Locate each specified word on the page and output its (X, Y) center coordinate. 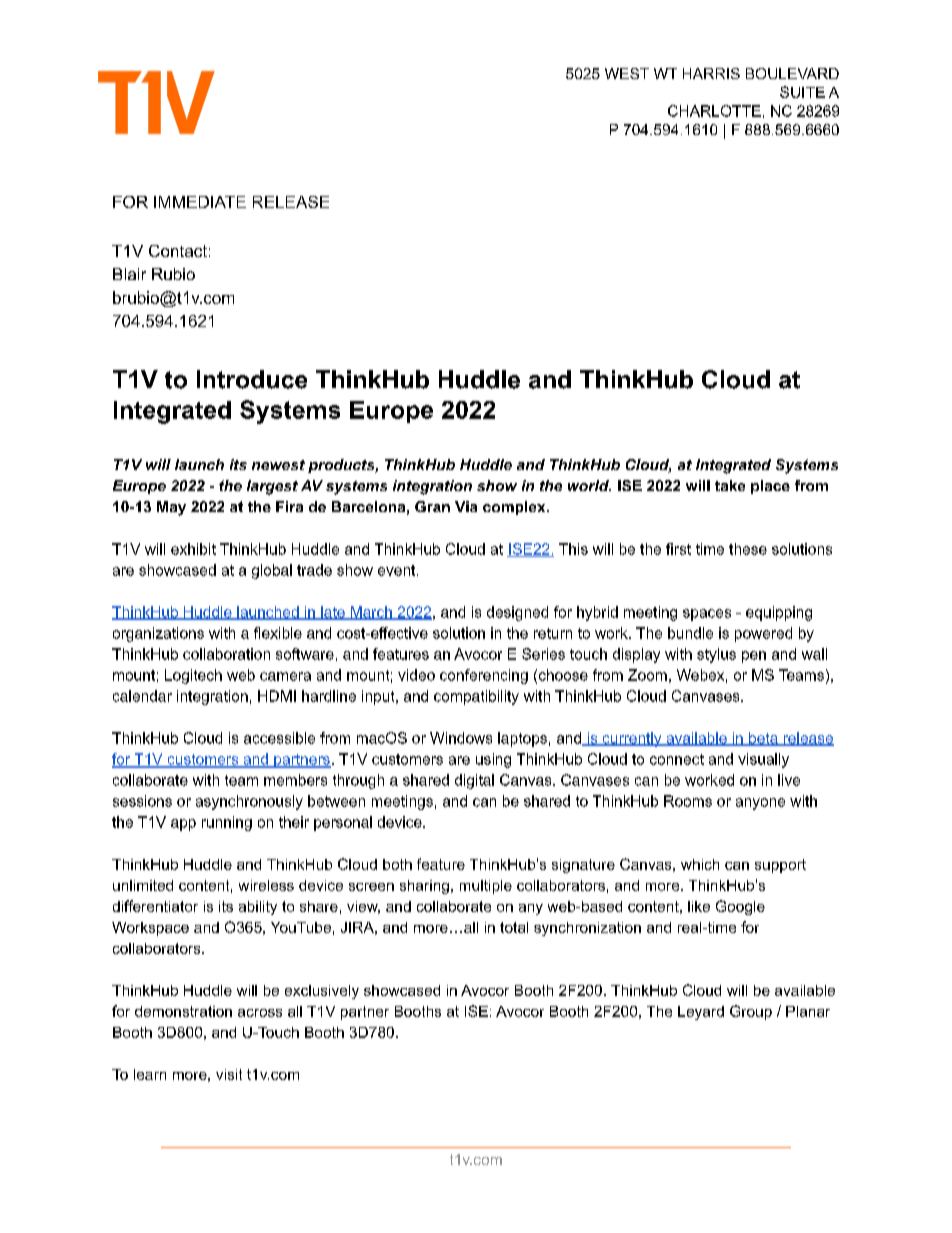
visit (229, 1074)
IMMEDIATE (200, 202)
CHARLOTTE (714, 111)
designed (517, 613)
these (748, 549)
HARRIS (711, 73)
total (514, 927)
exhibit (193, 549)
